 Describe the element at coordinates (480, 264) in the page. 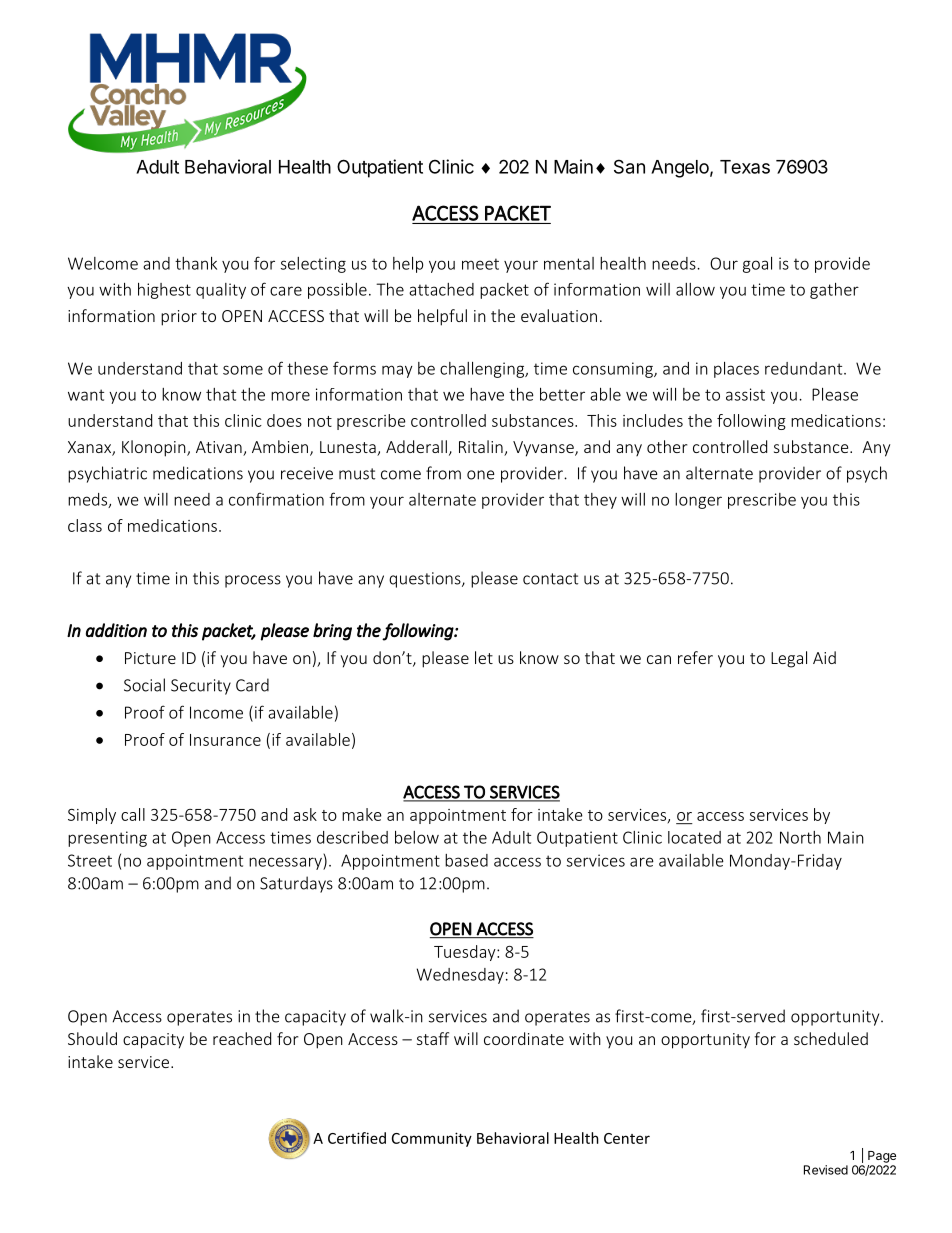

I see `meet` at that location.
